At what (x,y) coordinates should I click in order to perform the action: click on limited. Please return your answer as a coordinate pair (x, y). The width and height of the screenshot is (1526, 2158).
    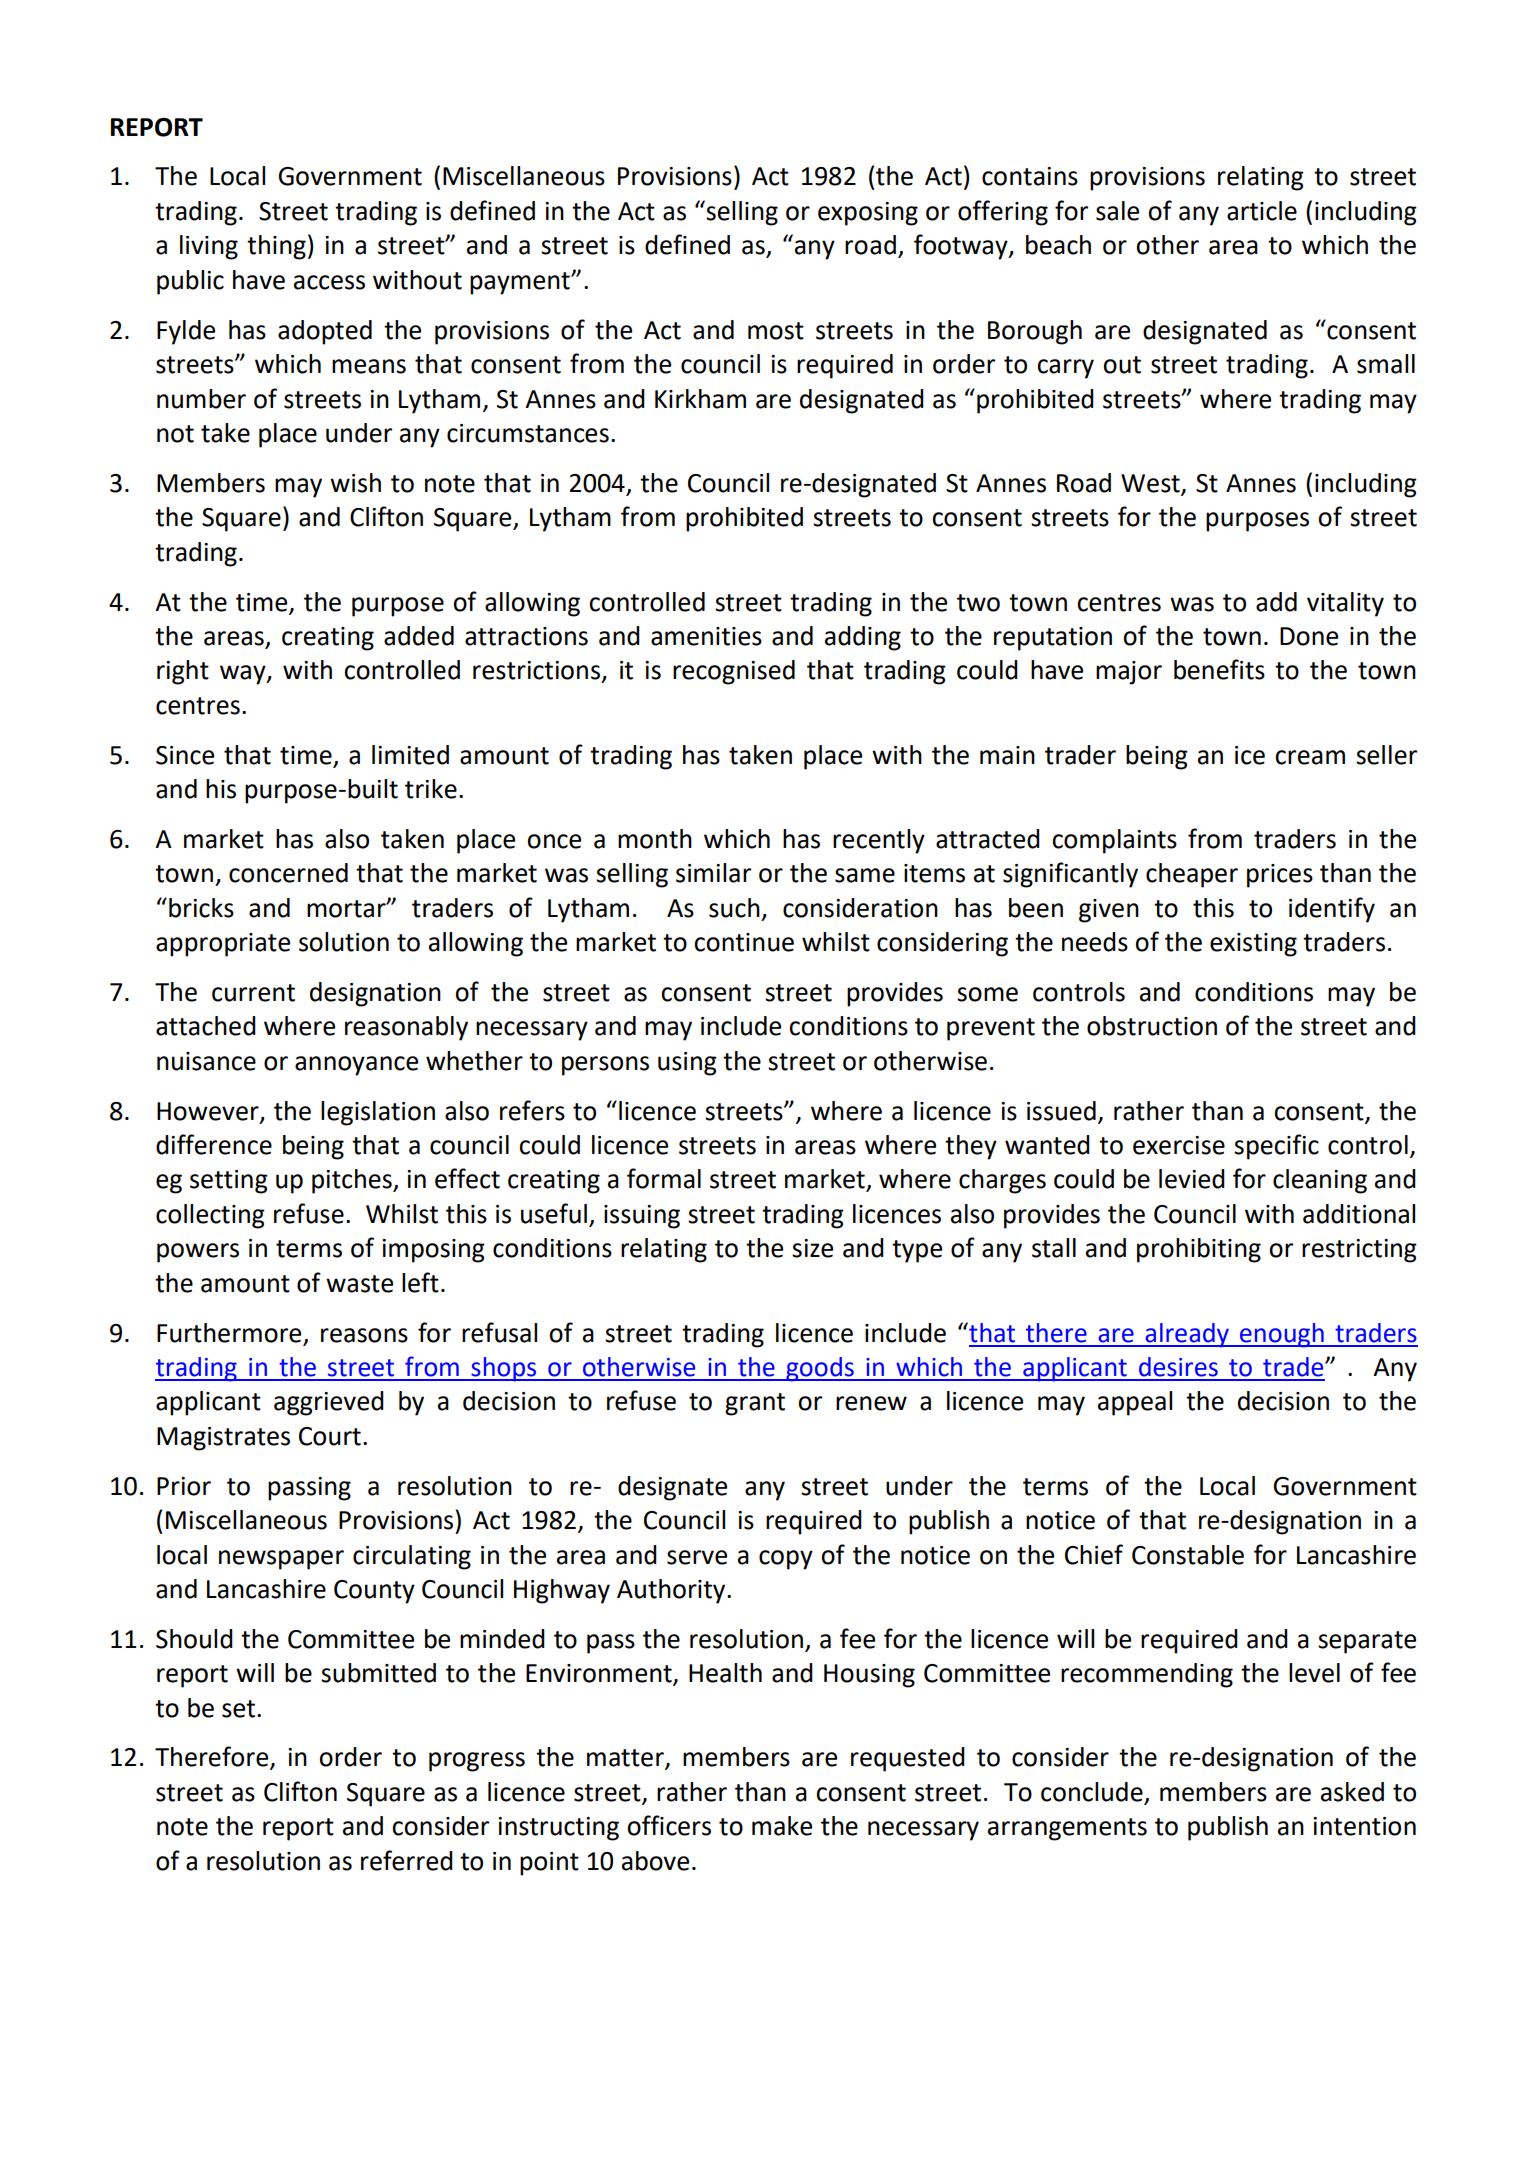
    Looking at the image, I should click on (410, 755).
